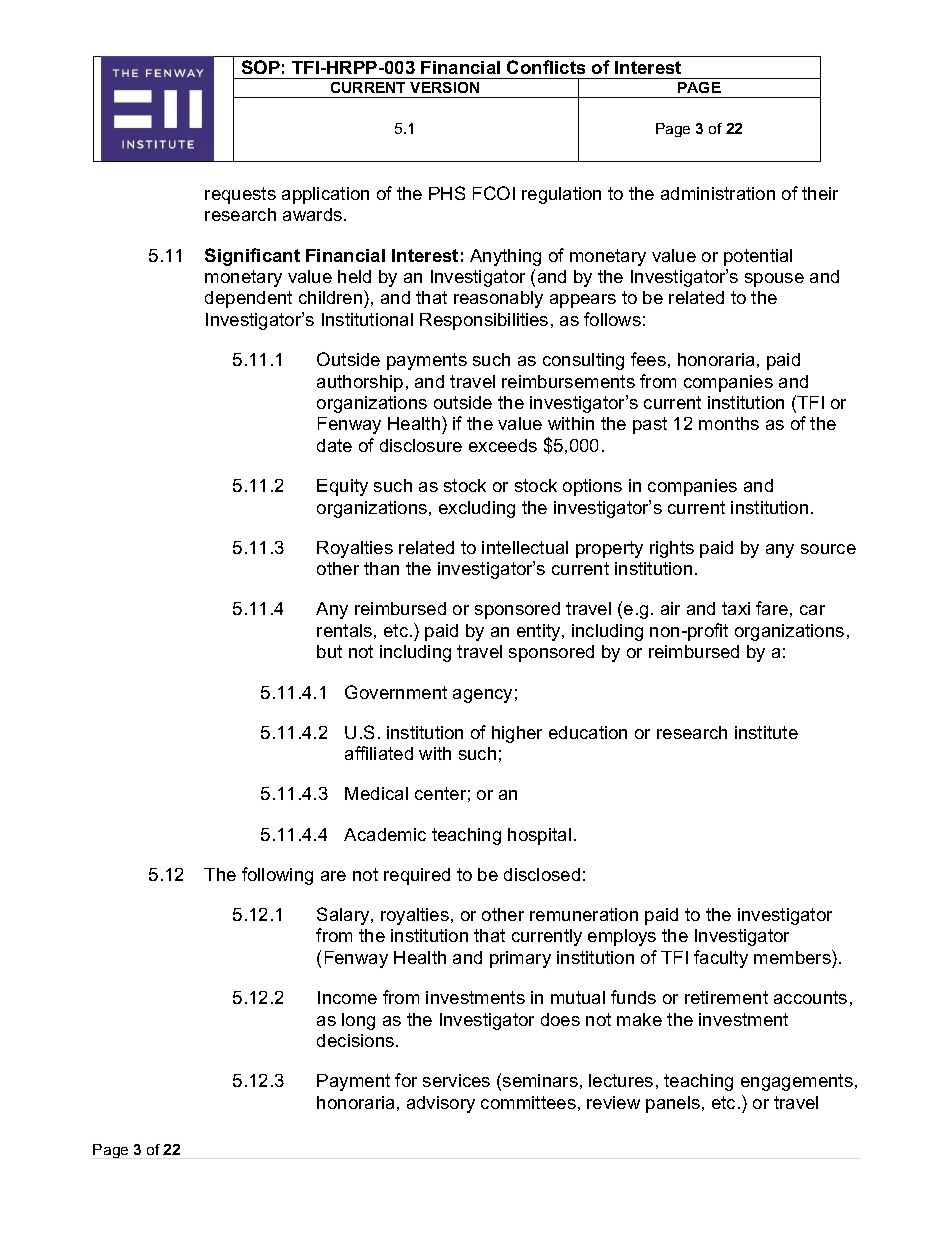 This screenshot has height=1233, width=952. Describe the element at coordinates (314, 214) in the screenshot. I see `awards` at that location.
